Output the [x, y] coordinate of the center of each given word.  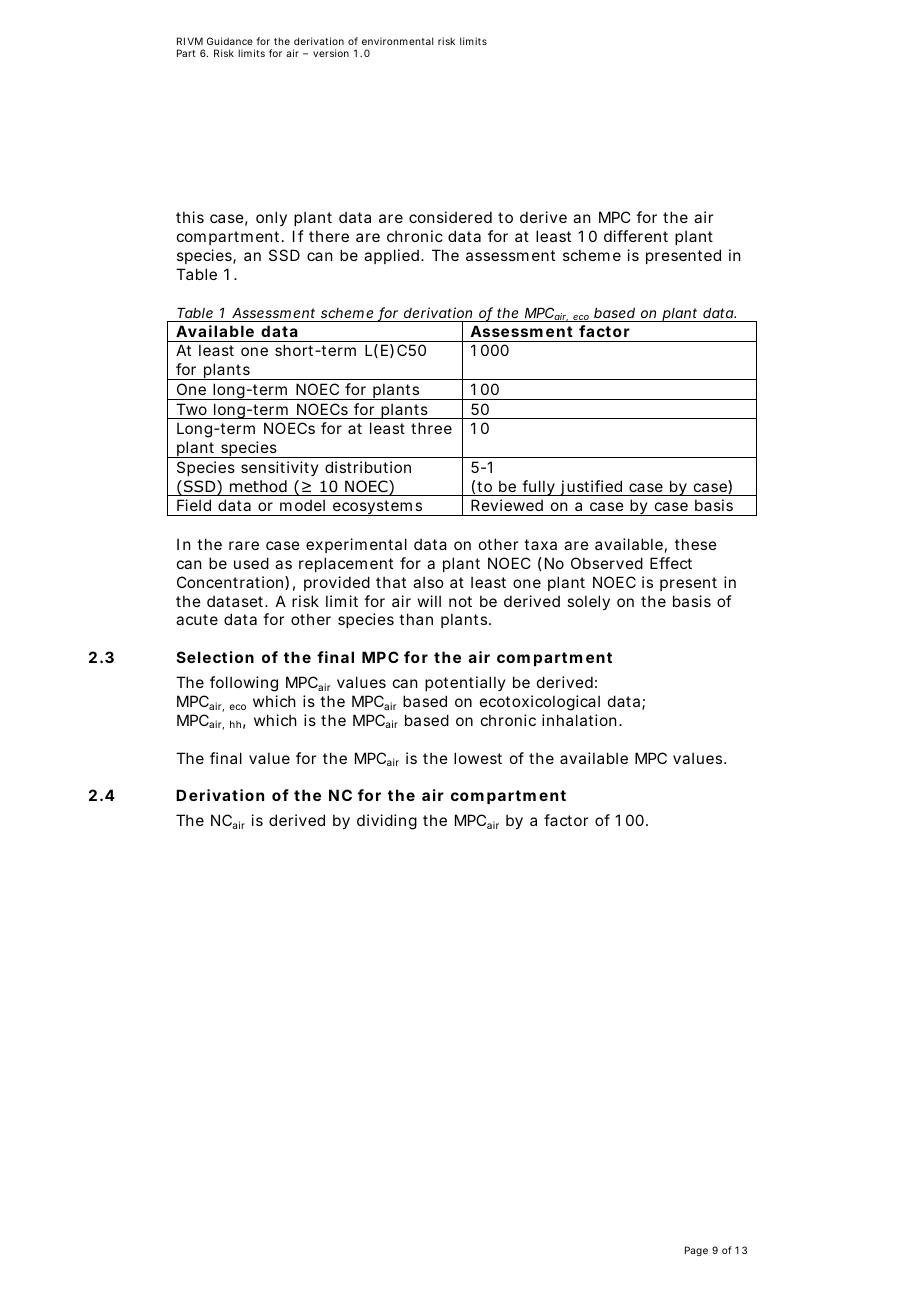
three [431, 428]
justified [591, 488]
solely [588, 602]
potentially [465, 683]
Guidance [230, 41]
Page [696, 1251]
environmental [397, 41]
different [636, 236]
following [244, 684]
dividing [387, 822]
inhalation [579, 720]
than [416, 619]
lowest [478, 758]
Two [191, 409]
